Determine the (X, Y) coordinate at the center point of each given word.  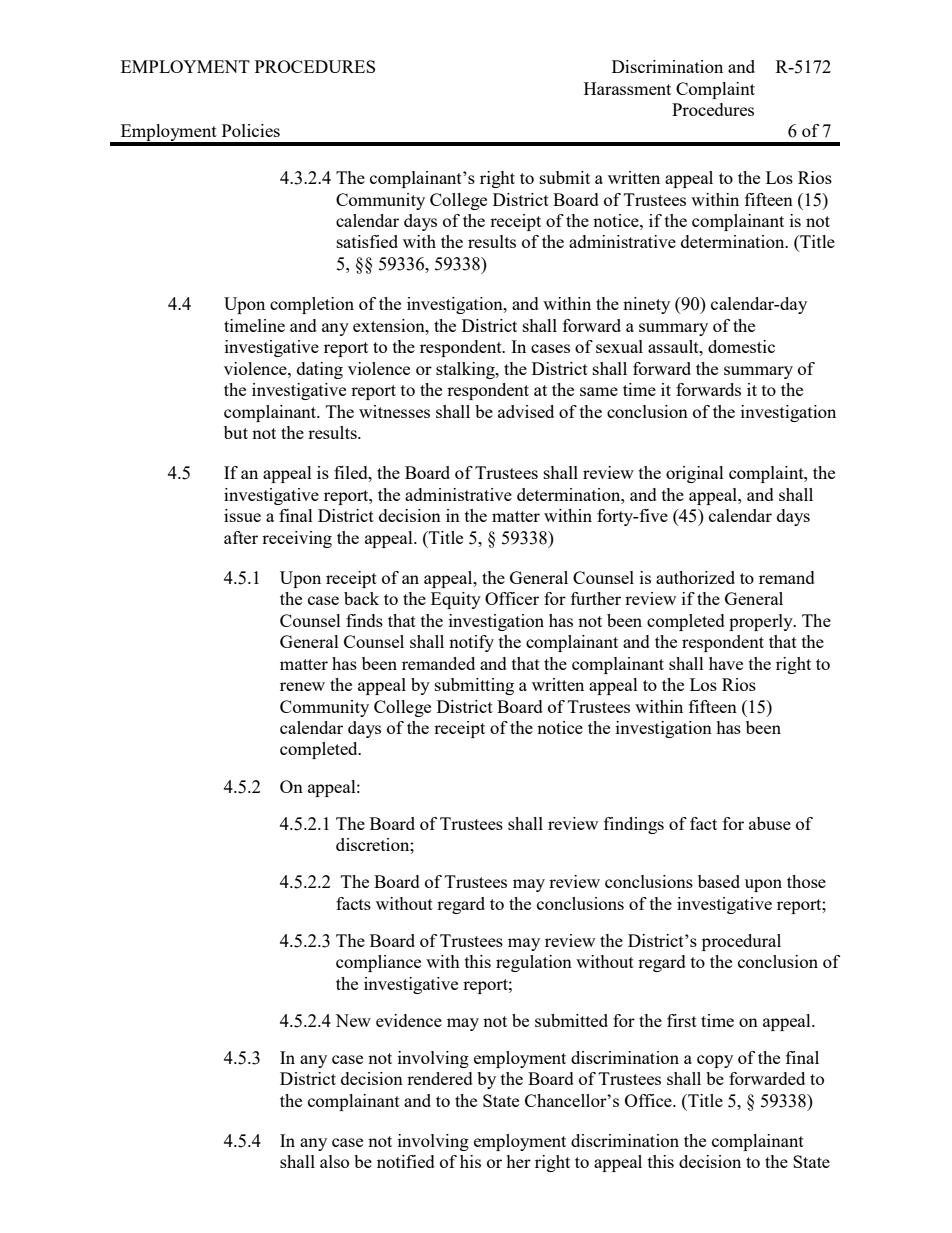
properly (762, 622)
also (334, 1161)
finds (364, 620)
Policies (251, 130)
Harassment (627, 88)
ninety (646, 305)
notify (471, 643)
